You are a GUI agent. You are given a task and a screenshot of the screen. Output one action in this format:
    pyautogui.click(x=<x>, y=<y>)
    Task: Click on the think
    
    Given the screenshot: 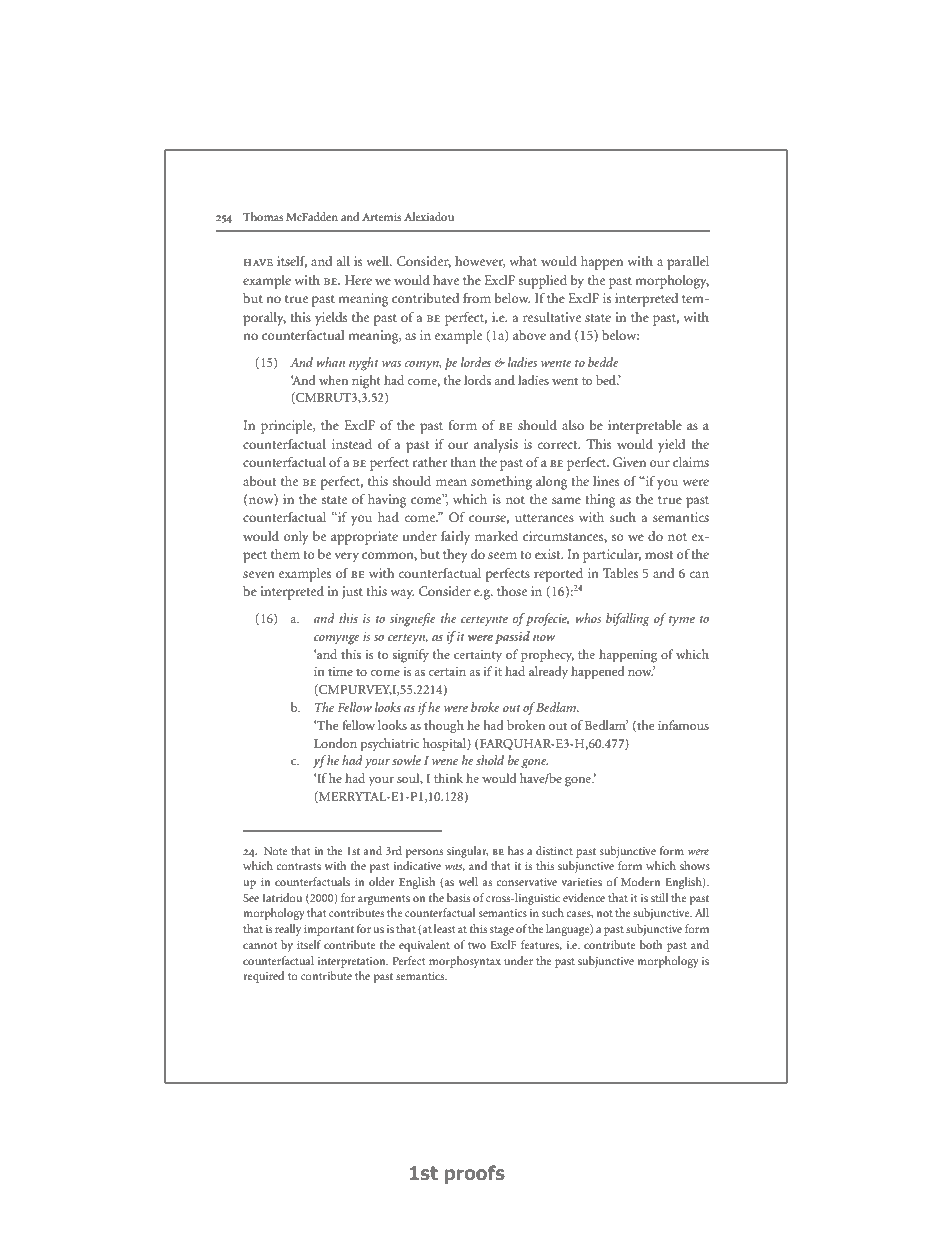 What is the action you would take?
    pyautogui.click(x=448, y=778)
